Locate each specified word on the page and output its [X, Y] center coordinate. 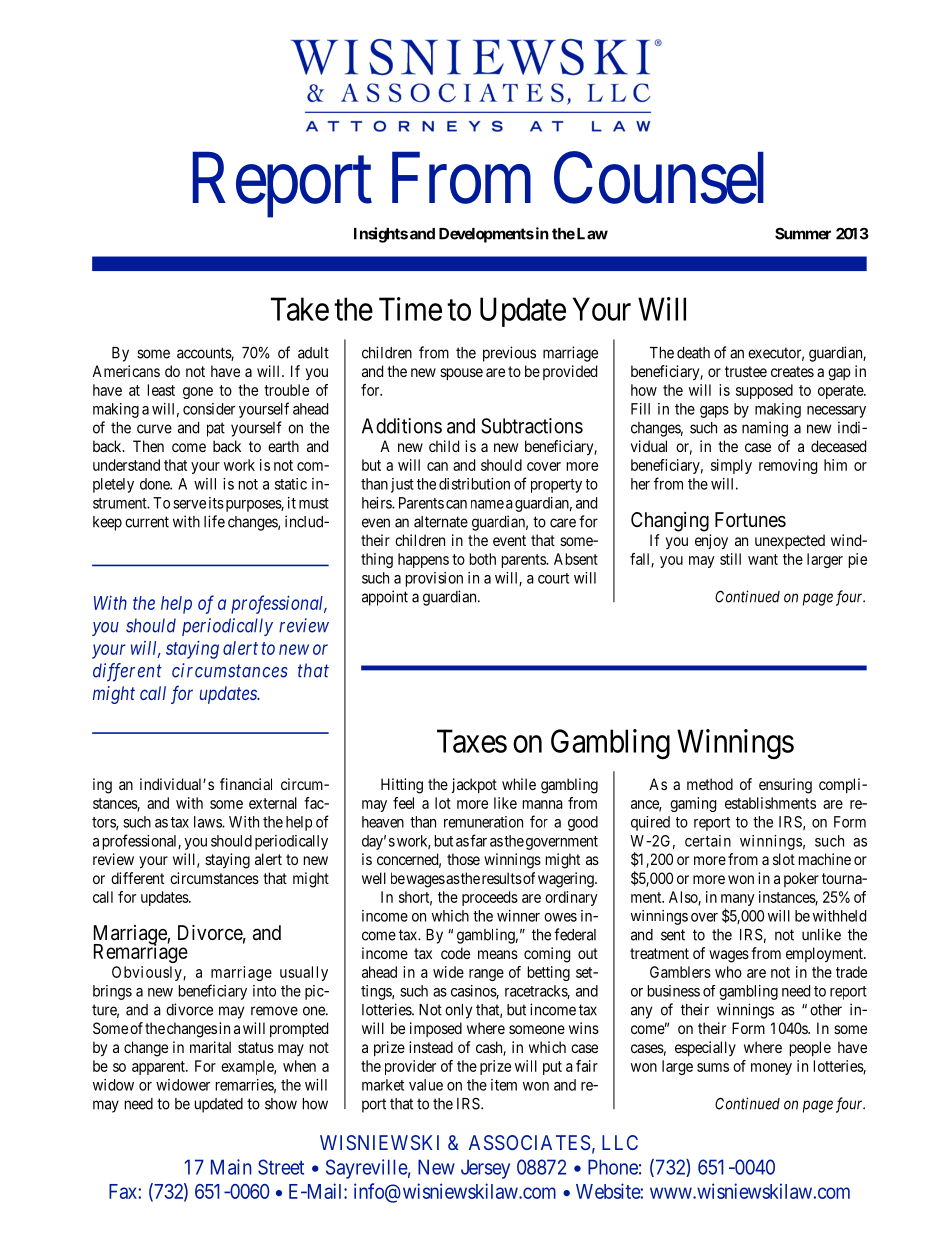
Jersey [485, 1169]
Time [410, 309]
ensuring [785, 786]
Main [231, 1167]
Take [300, 309]
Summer [803, 233]
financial [246, 784]
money [771, 1069]
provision [434, 579]
